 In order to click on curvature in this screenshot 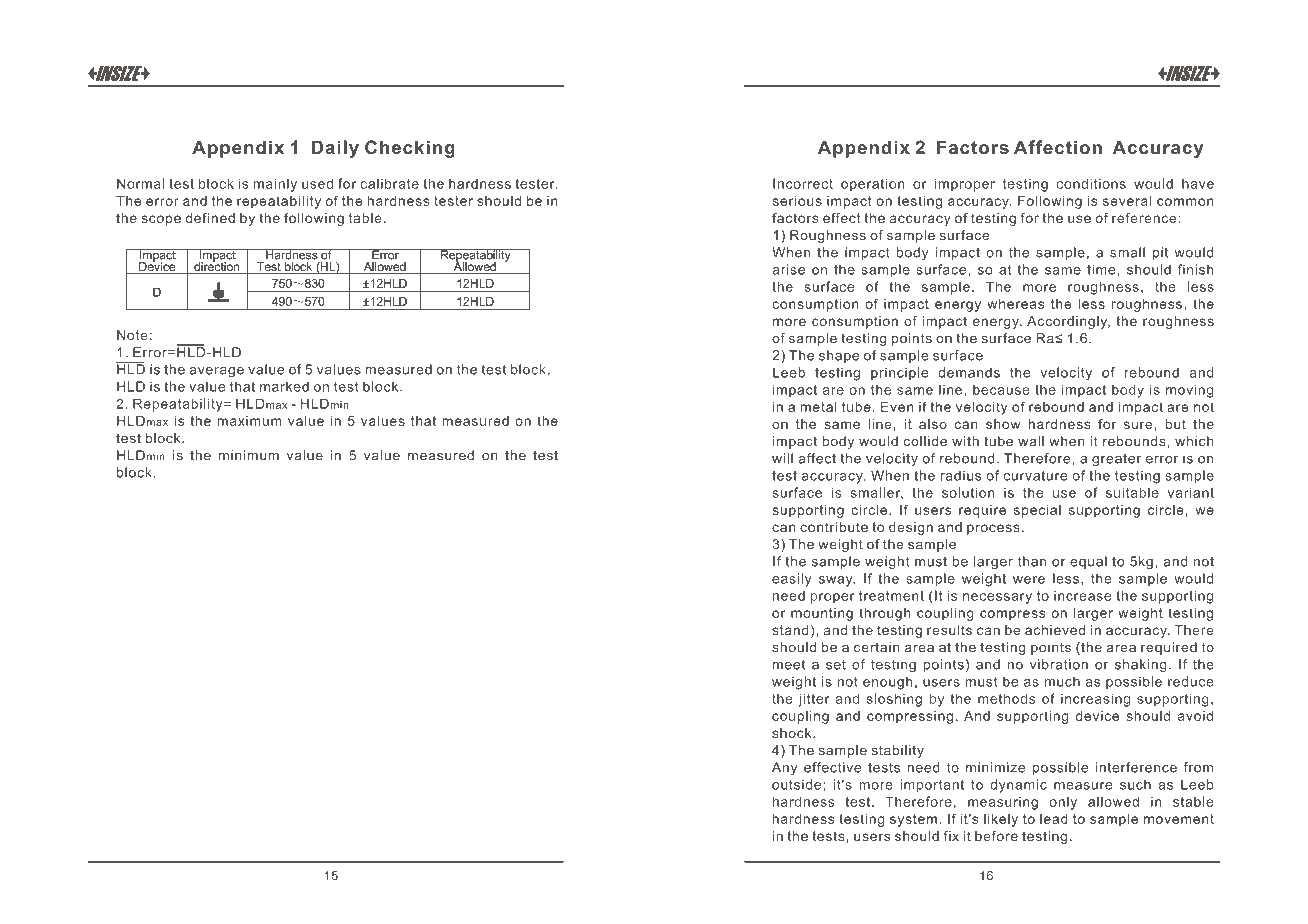, I will do `click(1035, 476)`.
